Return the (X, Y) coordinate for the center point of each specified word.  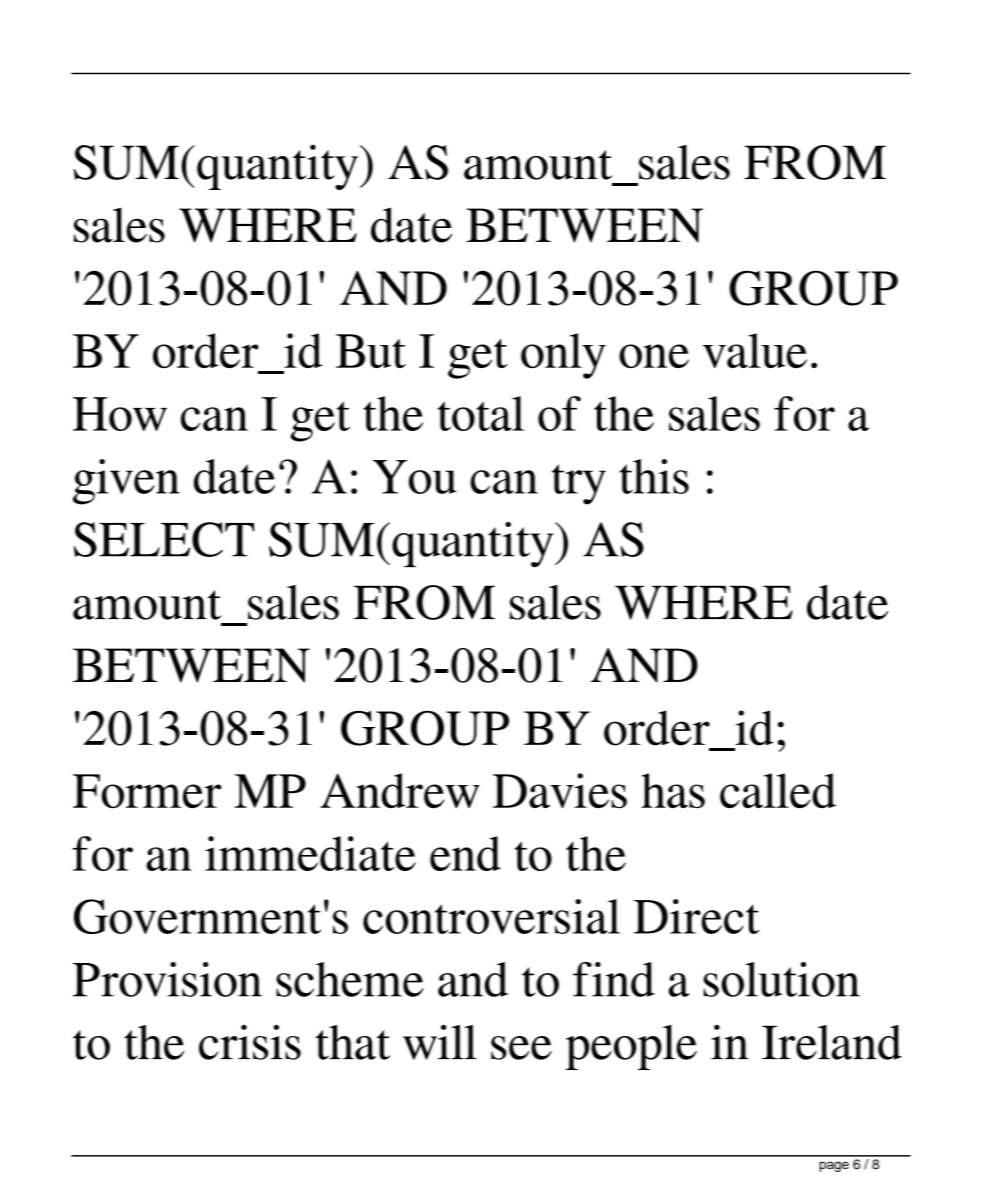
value (755, 350)
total (481, 413)
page (834, 1166)
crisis (250, 1042)
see (521, 1048)
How (120, 414)
